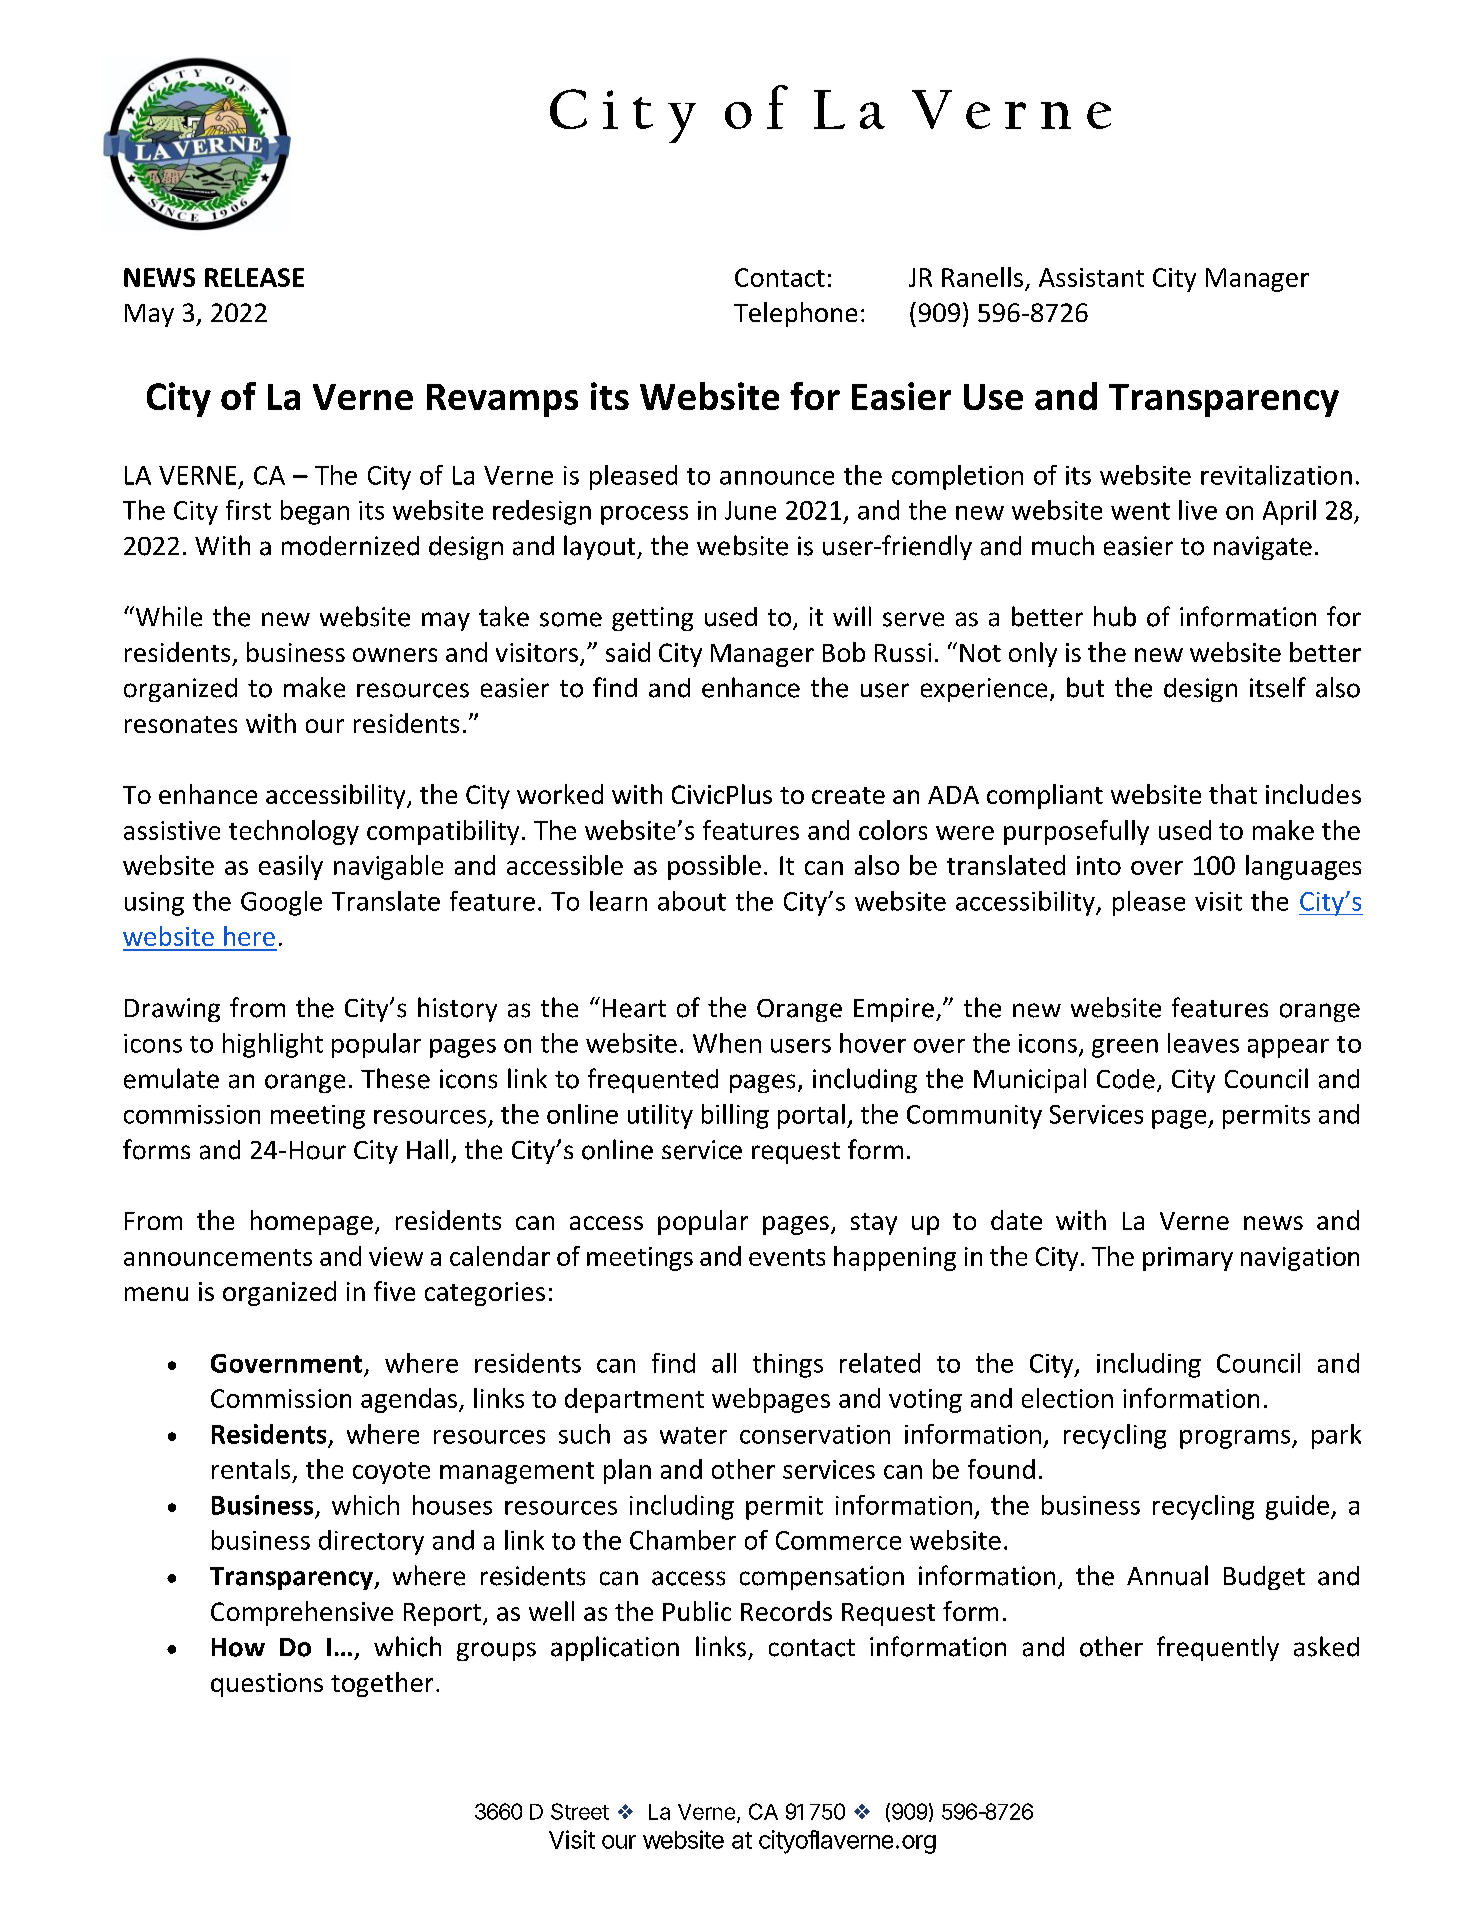  Describe the element at coordinates (795, 314) in the page. I see `Telephone` at that location.
